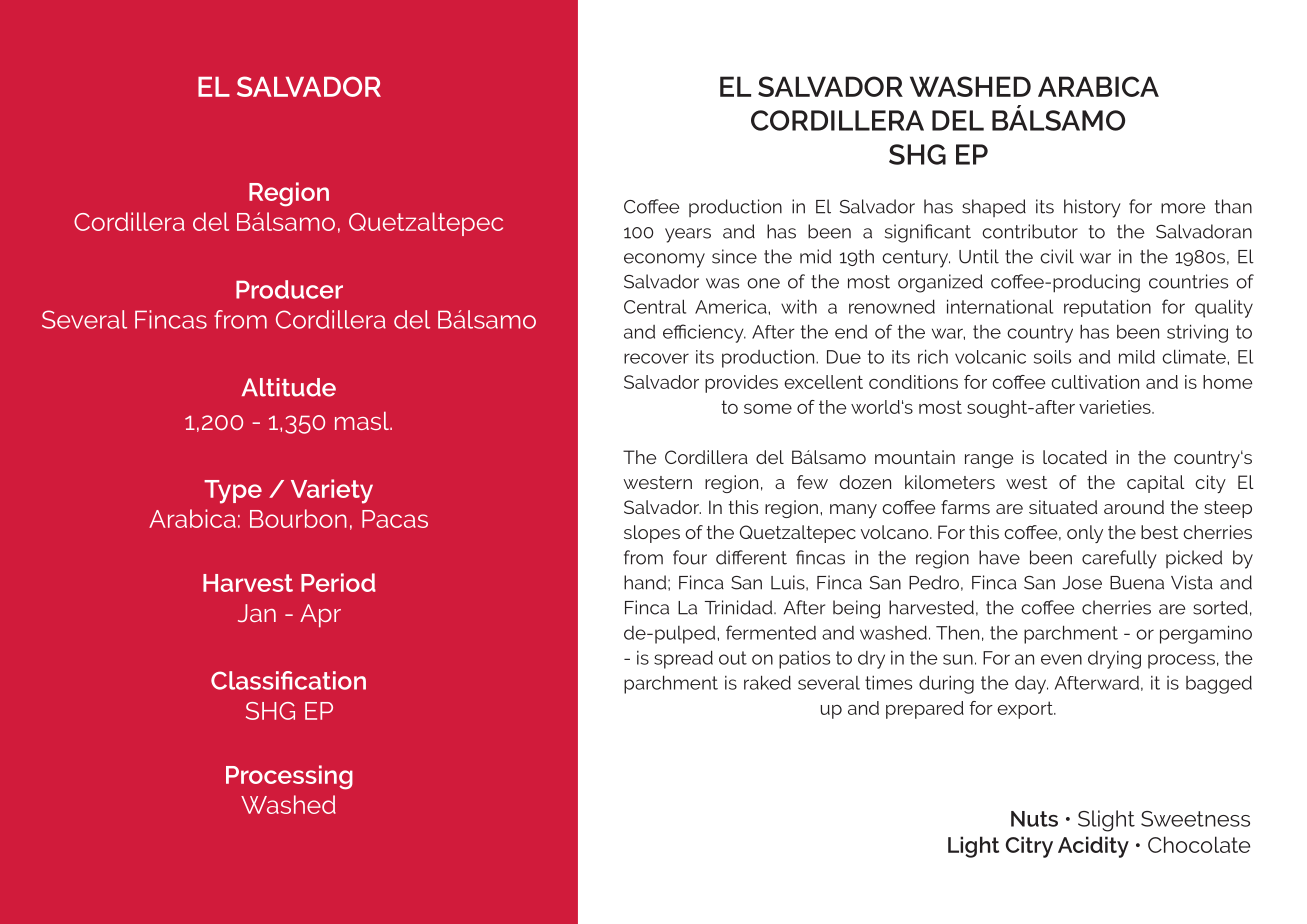 The height and width of the screenshot is (924, 1307). Describe the element at coordinates (1085, 534) in the screenshot. I see `only` at that location.
